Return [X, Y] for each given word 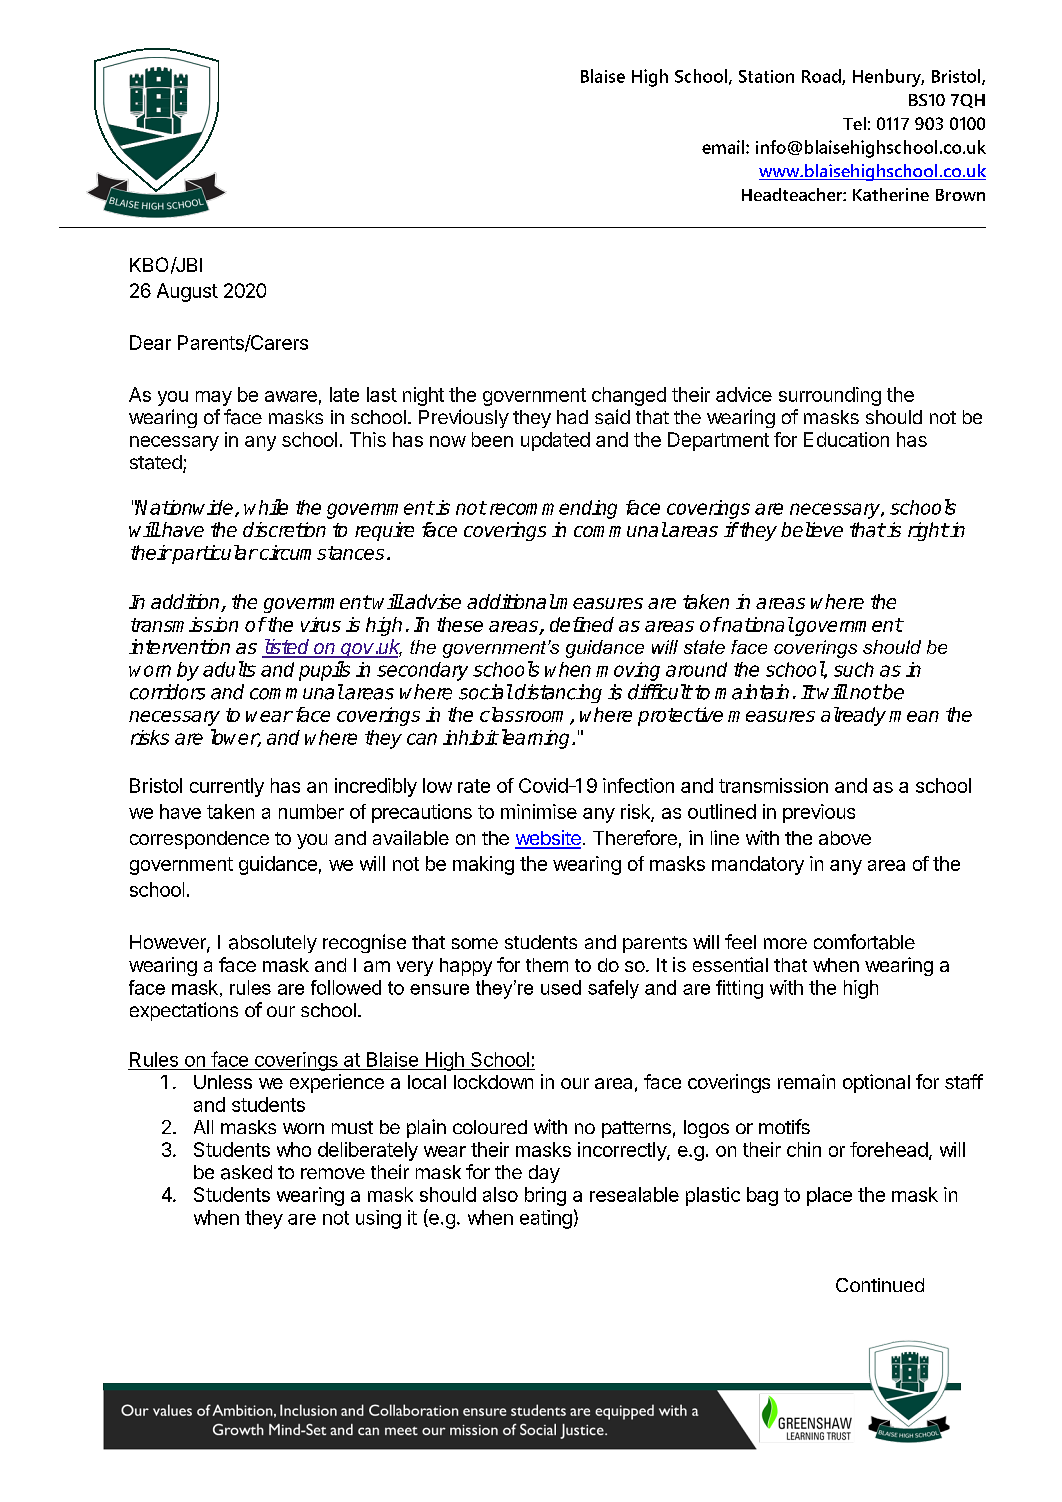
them [547, 965]
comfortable [864, 942]
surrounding [830, 396]
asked [246, 1172]
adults [229, 669]
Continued [880, 1285]
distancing [558, 693]
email [724, 147]
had [572, 417]
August [187, 292]
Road [822, 77]
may [214, 398]
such [854, 669]
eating [546, 1219]
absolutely [273, 944]
